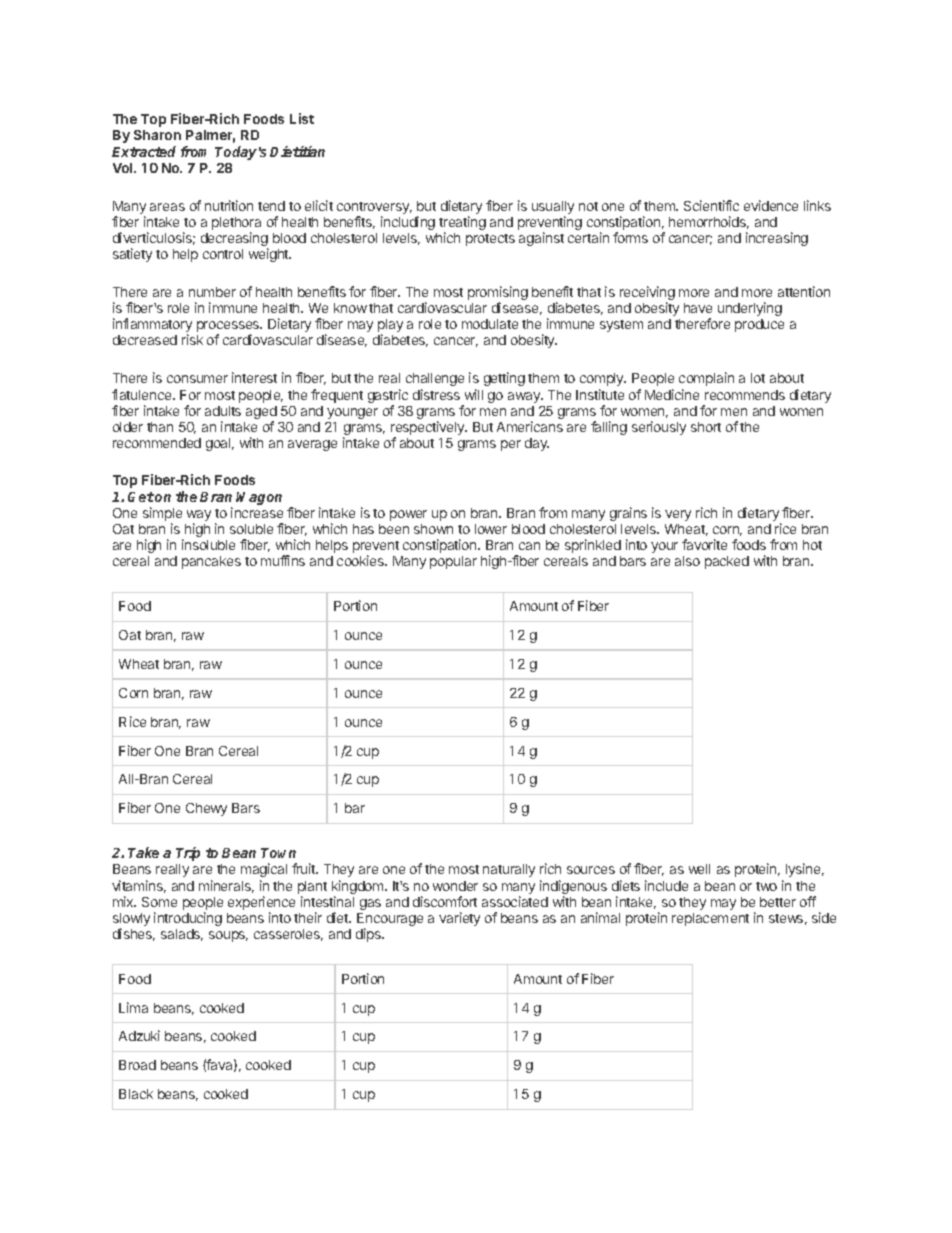  Describe the element at coordinates (429, 429) in the page. I see `respectively` at that location.
